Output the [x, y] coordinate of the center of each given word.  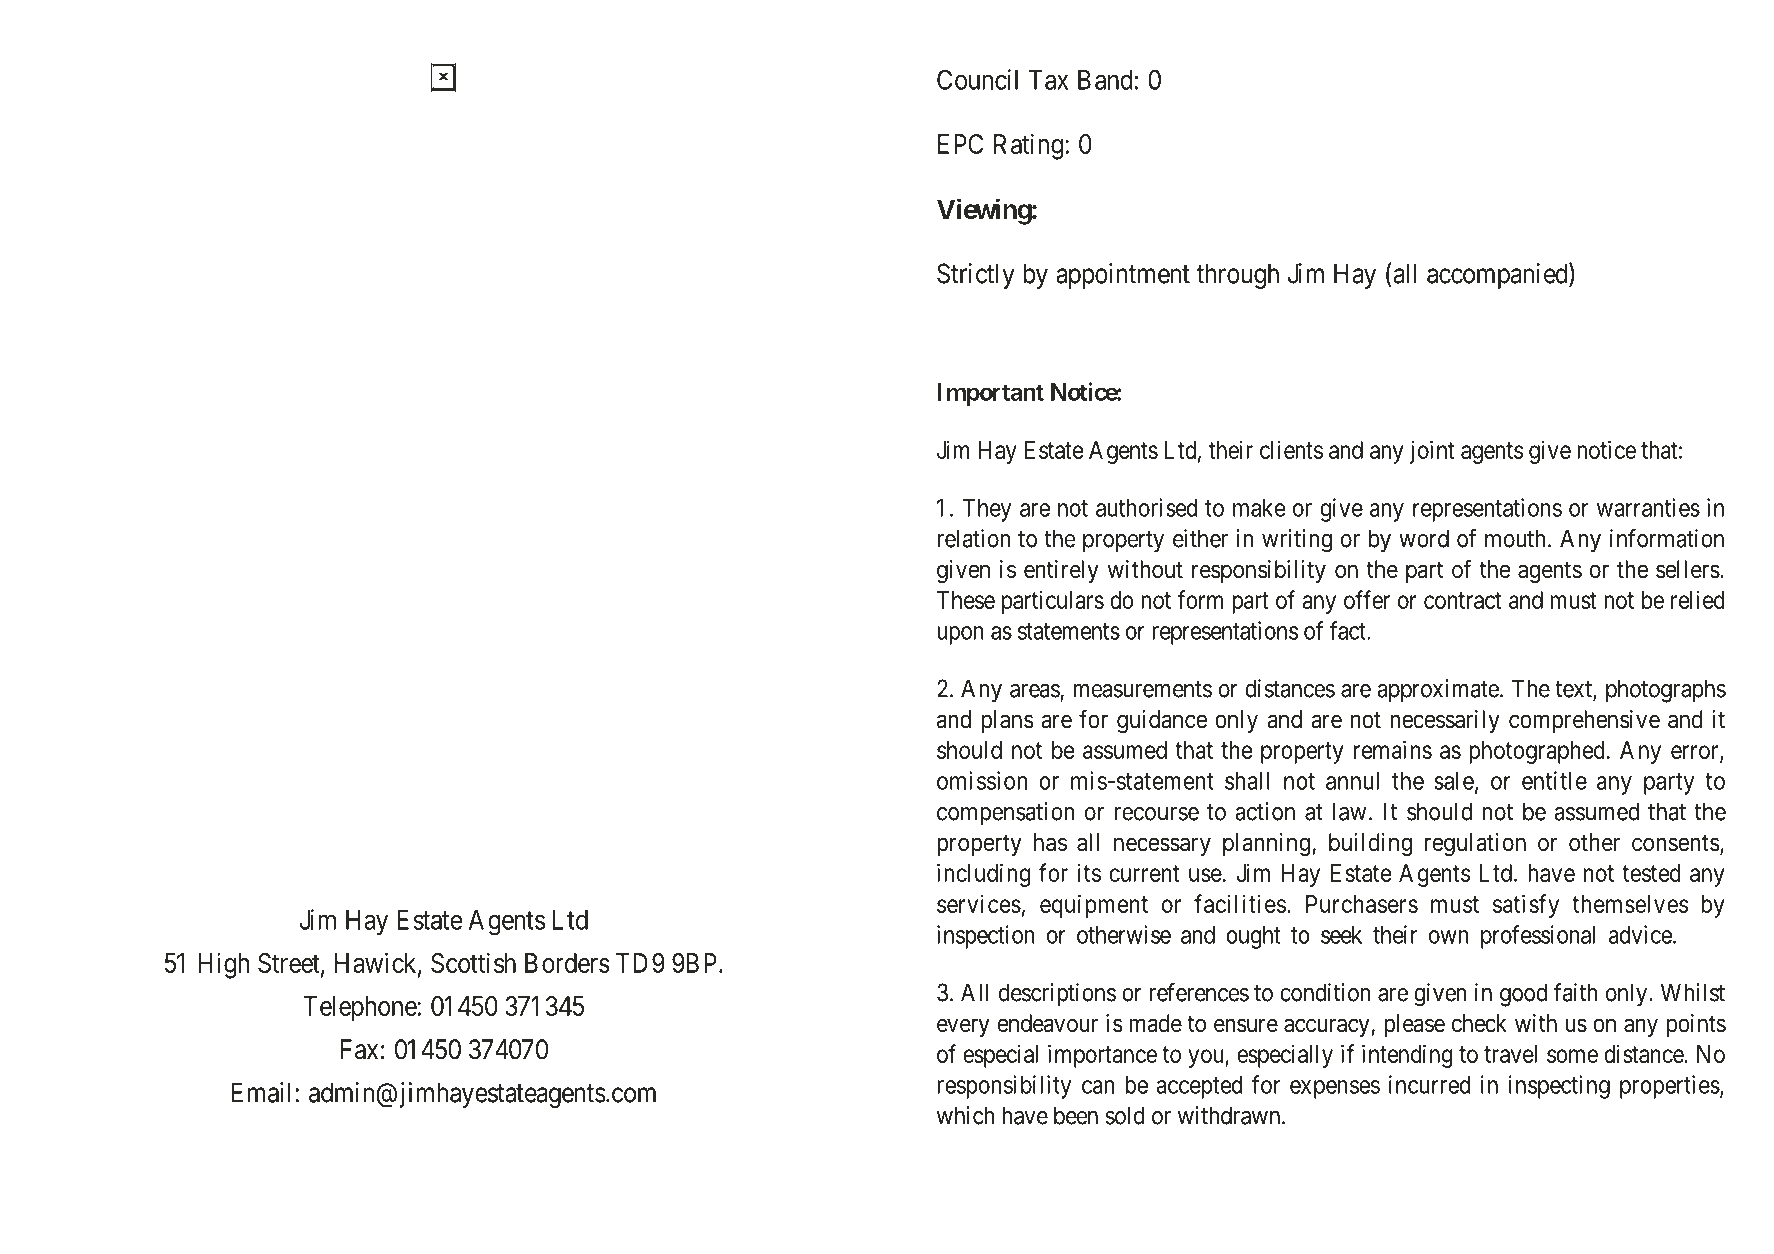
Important [990, 394]
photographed [1537, 752]
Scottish [473, 962]
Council [977, 79]
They [987, 510]
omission [982, 780]
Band [1105, 80]
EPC [960, 144]
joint [1432, 452]
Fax [359, 1049]
